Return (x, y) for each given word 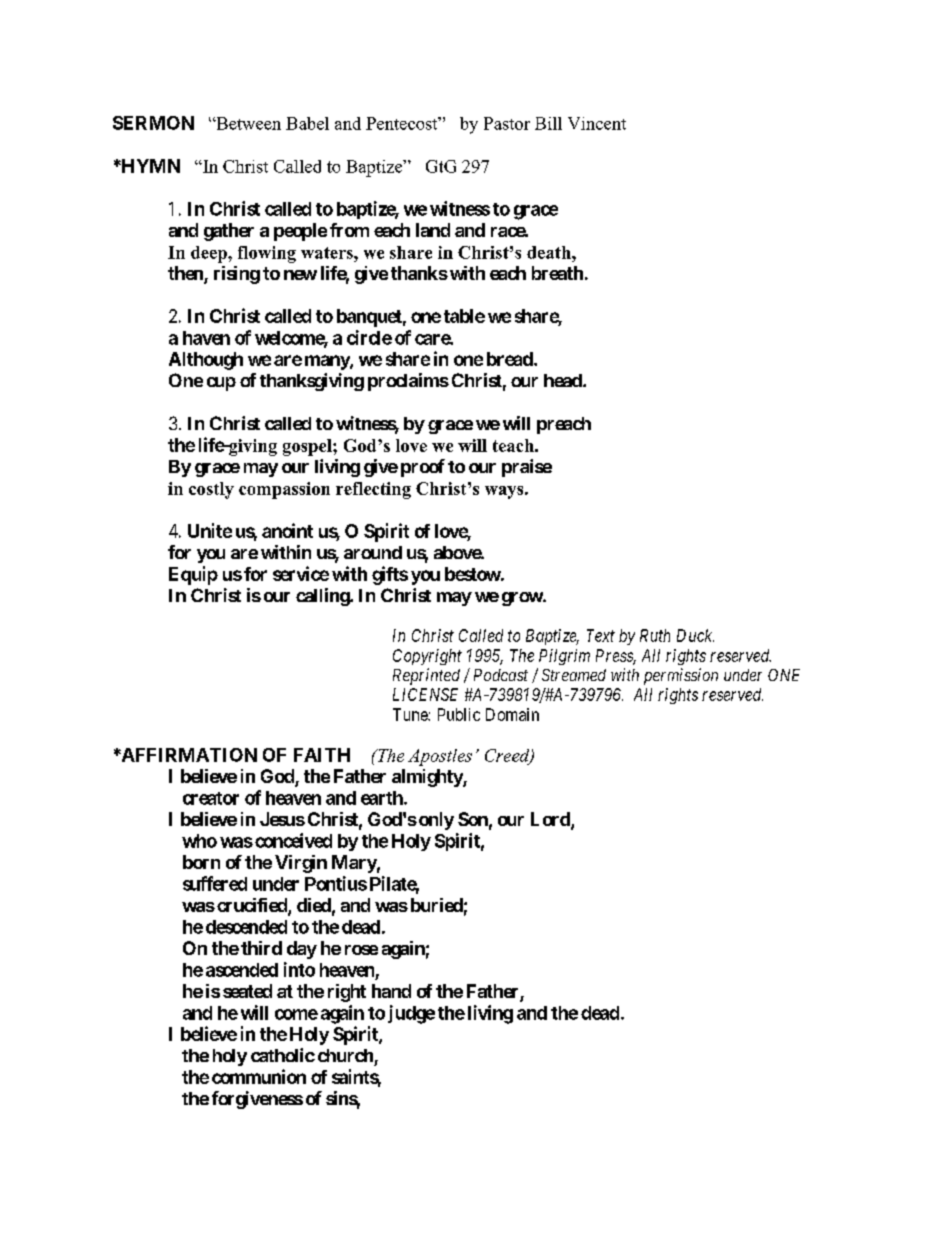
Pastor (507, 123)
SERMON (153, 123)
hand (391, 991)
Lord (551, 820)
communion (259, 1076)
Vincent (597, 123)
